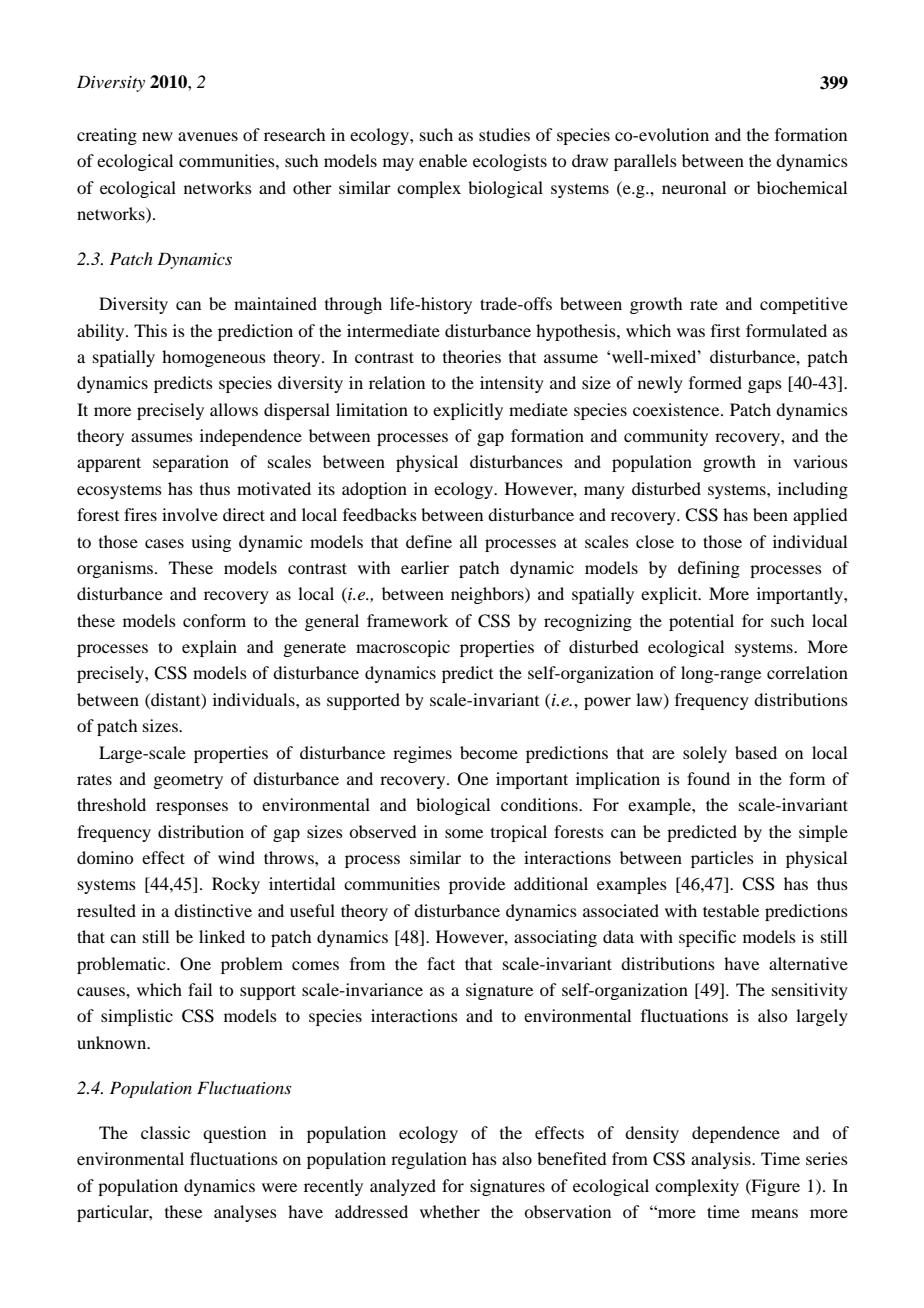  What do you see at coordinates (403, 648) in the page?
I see `macroscopic` at bounding box center [403, 648].
